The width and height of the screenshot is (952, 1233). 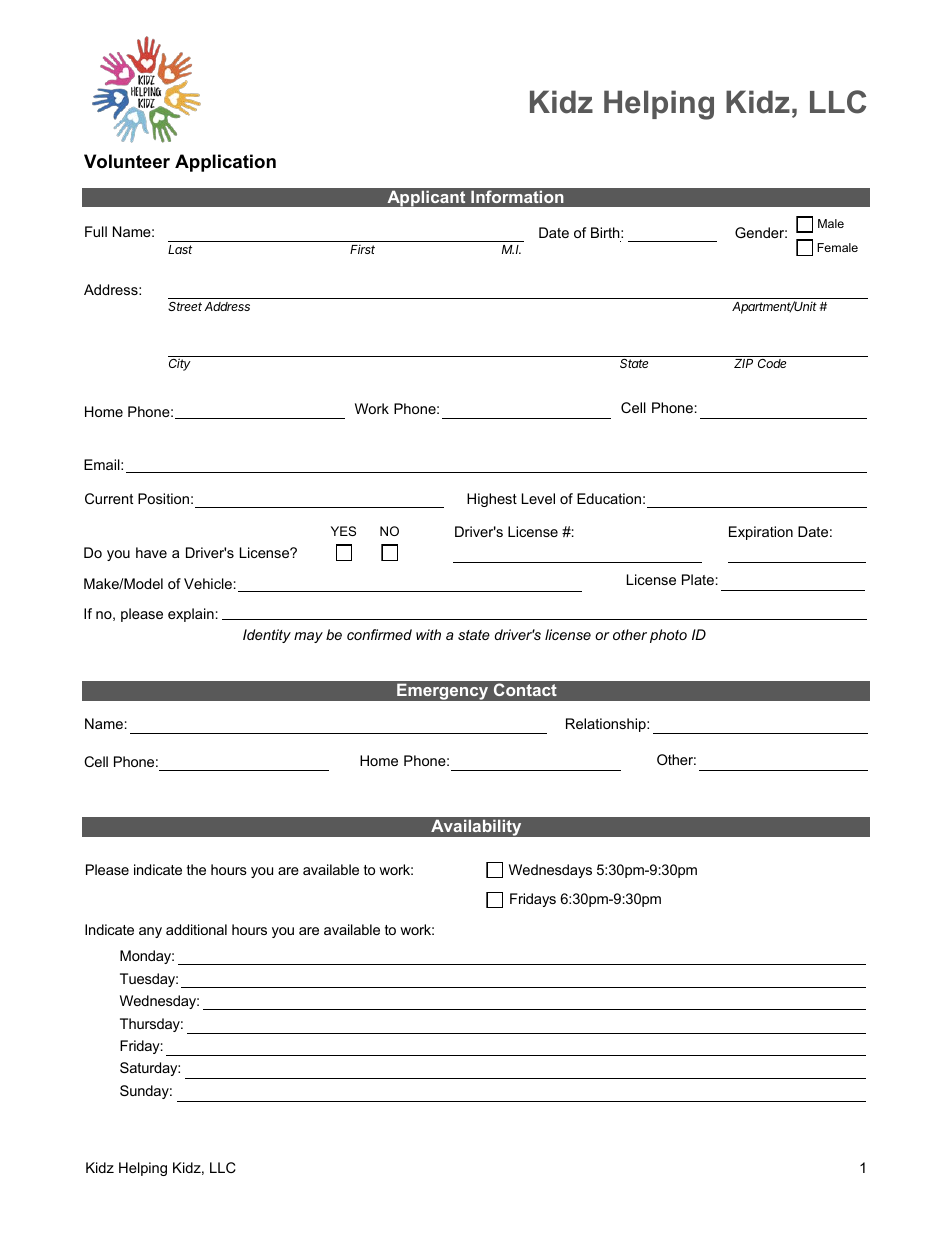 What do you see at coordinates (180, 363) in the screenshot?
I see `City` at bounding box center [180, 363].
